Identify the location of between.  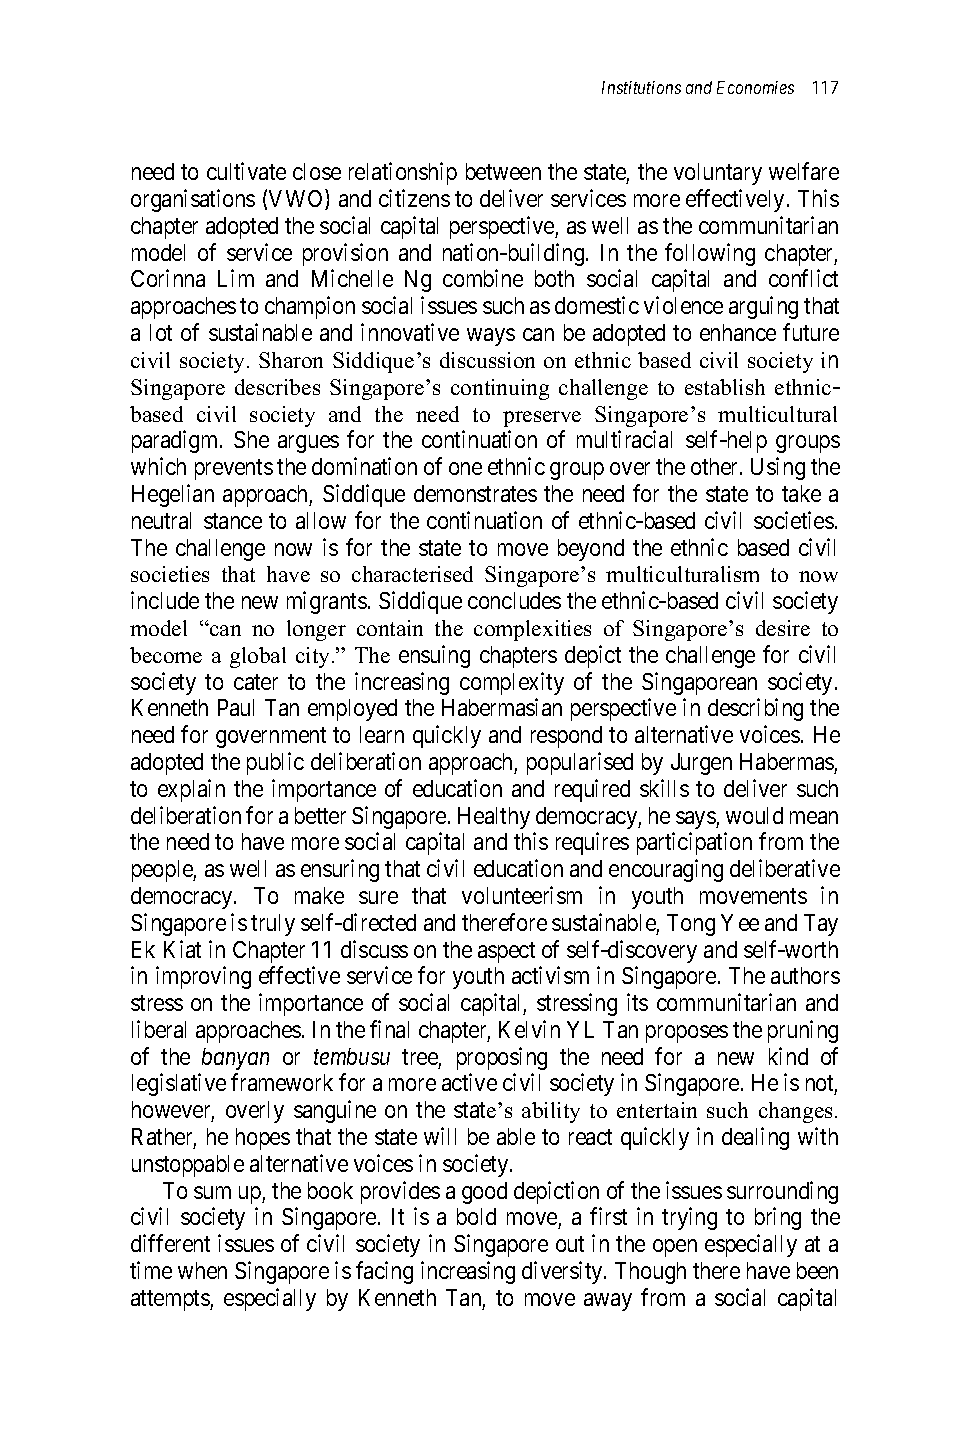
(503, 171).
